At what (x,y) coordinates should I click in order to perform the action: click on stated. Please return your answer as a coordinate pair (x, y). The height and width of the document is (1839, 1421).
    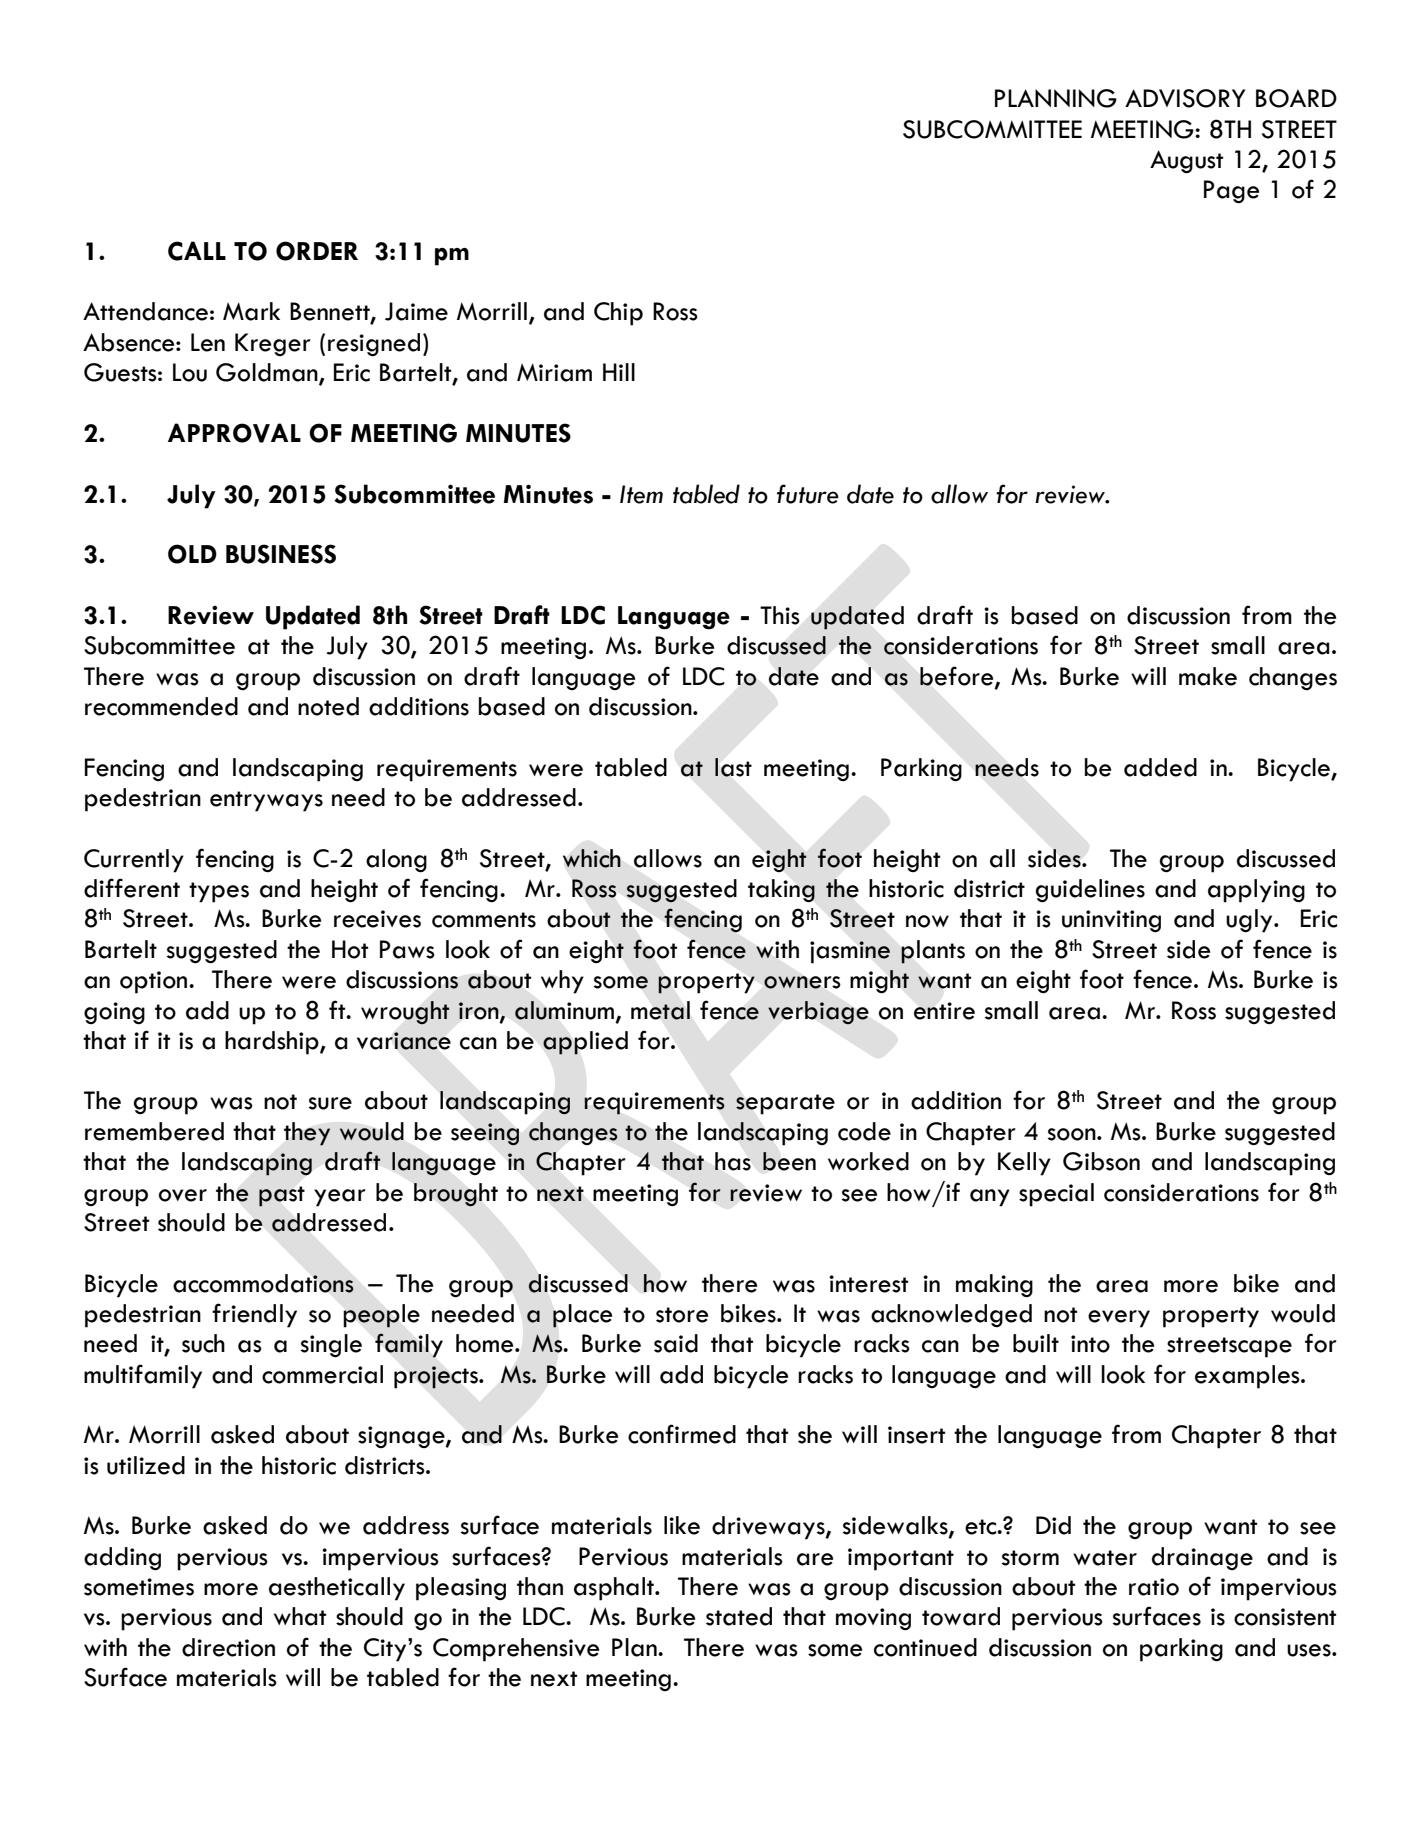
    Looking at the image, I should click on (739, 1616).
